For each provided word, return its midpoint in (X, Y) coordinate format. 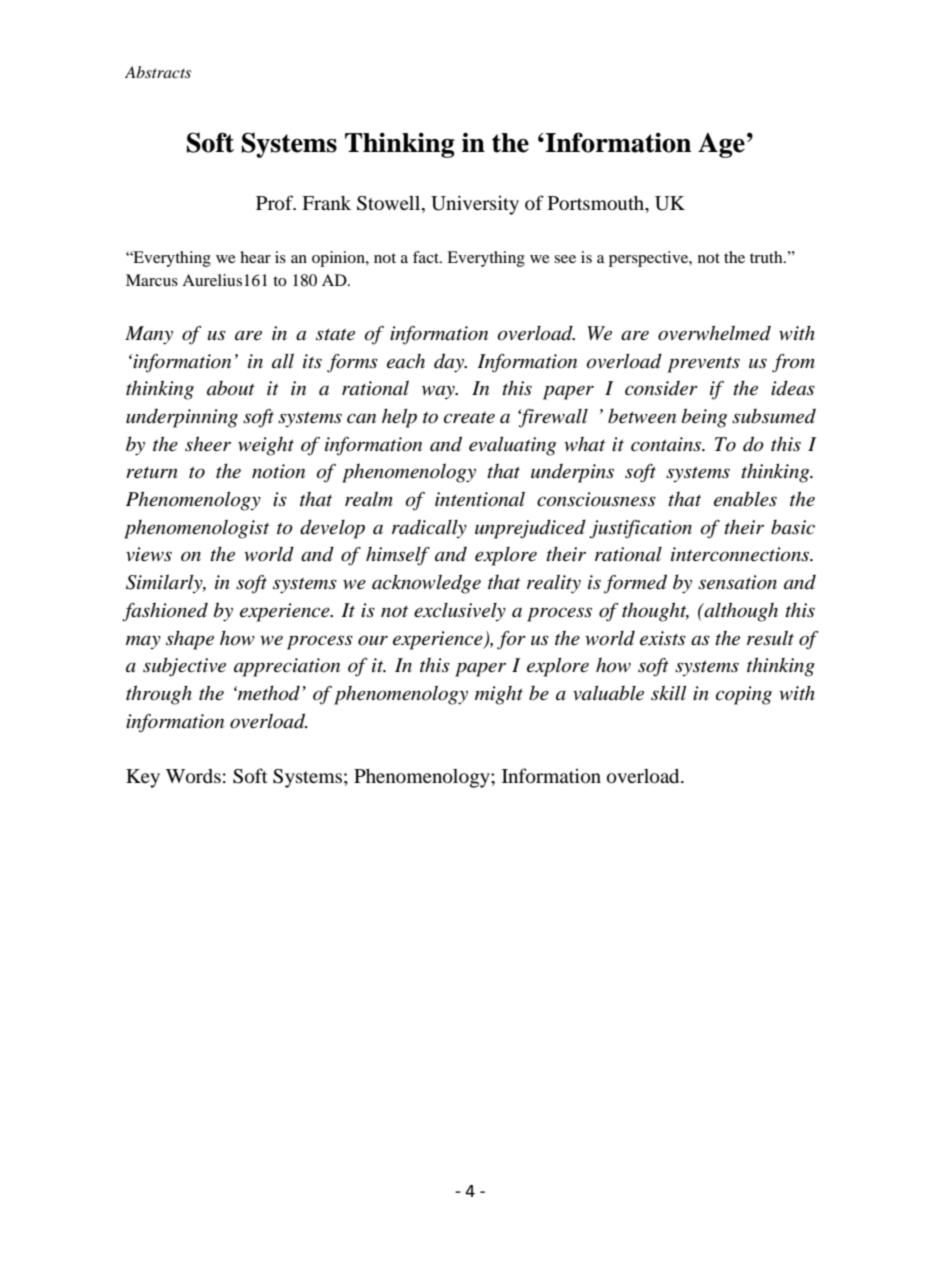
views (149, 554)
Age (721, 145)
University (475, 205)
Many (149, 335)
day (450, 363)
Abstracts (158, 72)
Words (193, 776)
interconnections (741, 554)
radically (429, 529)
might (499, 695)
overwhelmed (714, 333)
